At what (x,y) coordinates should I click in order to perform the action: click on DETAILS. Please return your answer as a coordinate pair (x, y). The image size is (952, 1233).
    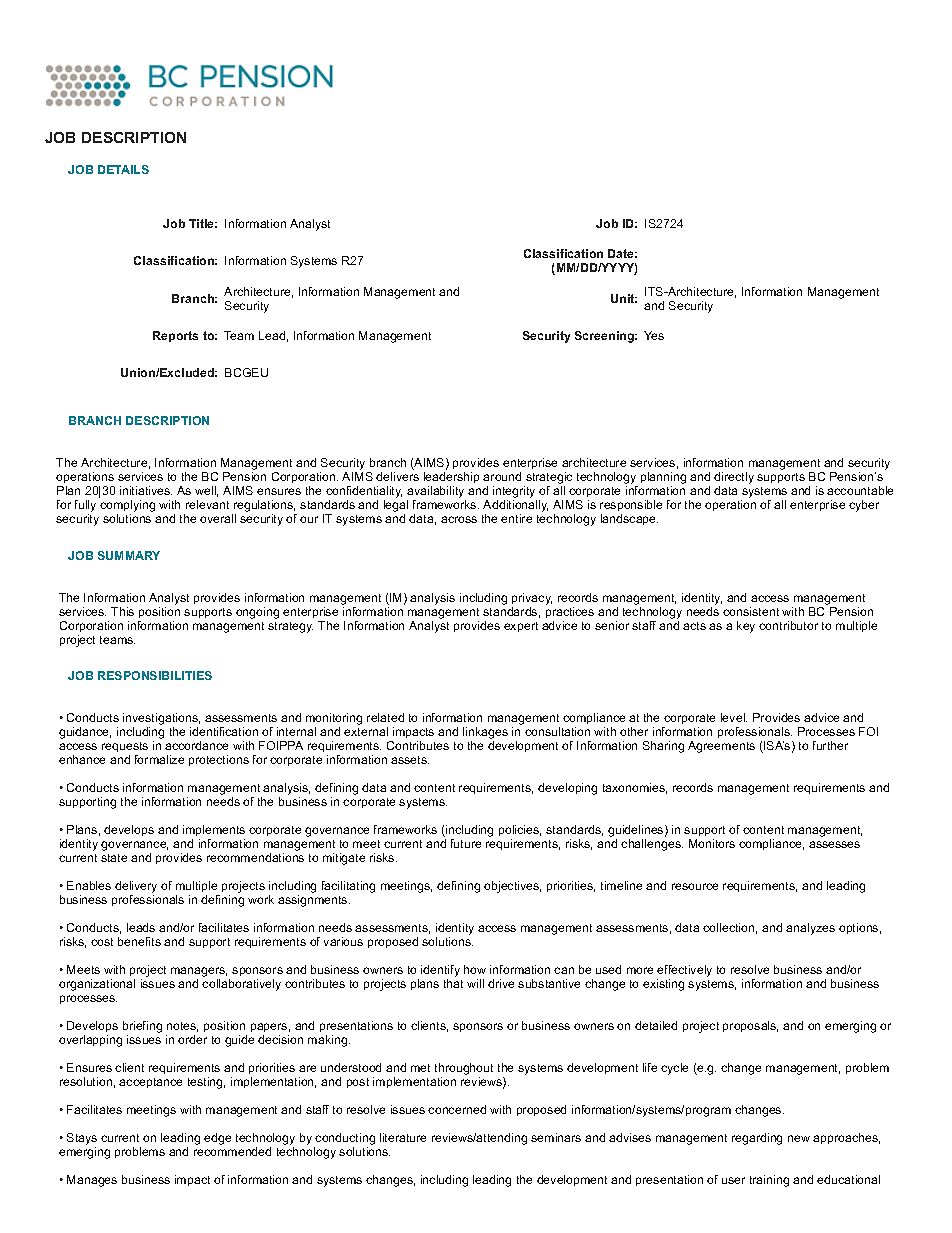
    Looking at the image, I should click on (123, 169).
